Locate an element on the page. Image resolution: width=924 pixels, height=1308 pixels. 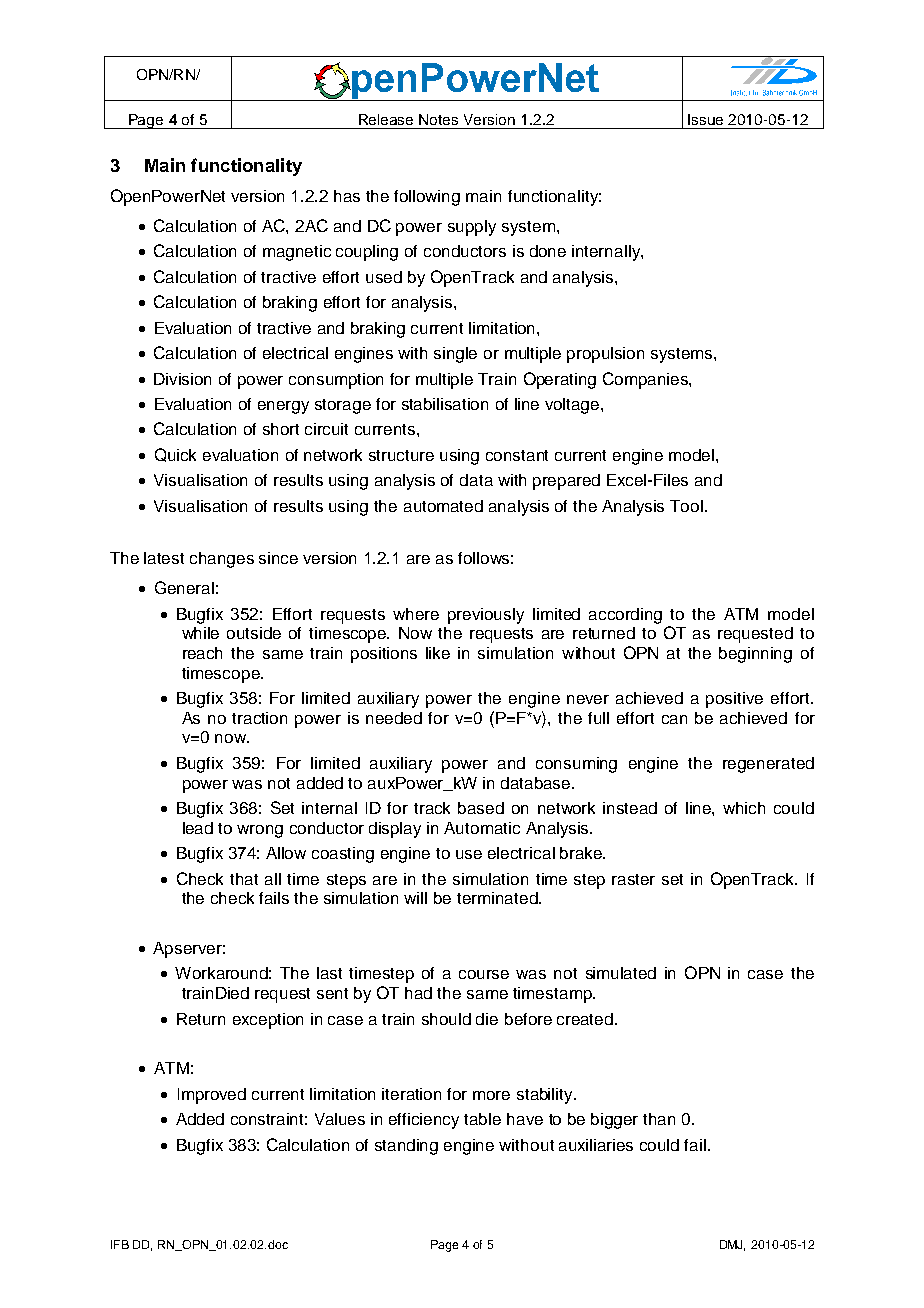
raster is located at coordinates (633, 879).
